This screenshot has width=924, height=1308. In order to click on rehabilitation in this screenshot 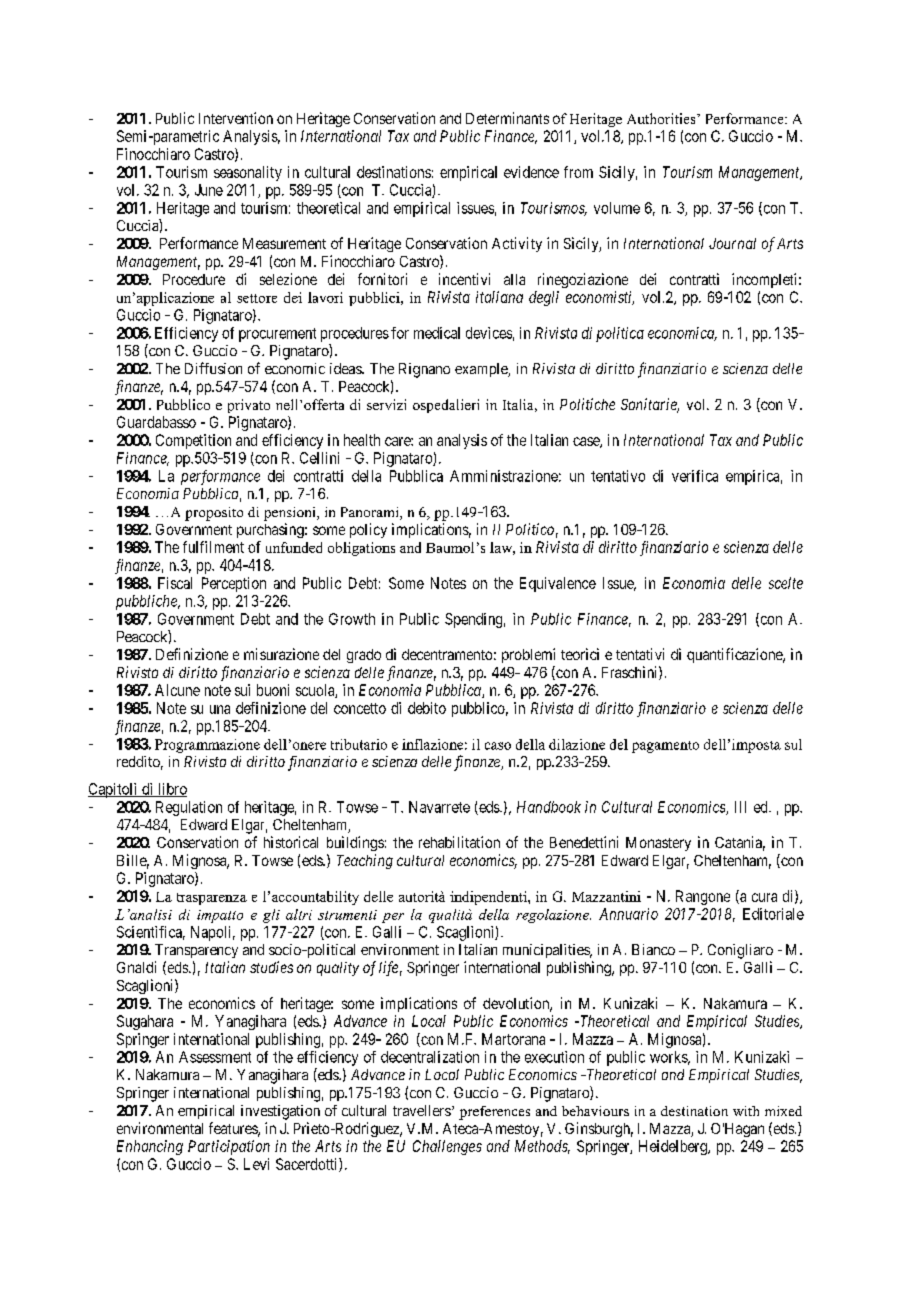, I will do `click(459, 842)`.
